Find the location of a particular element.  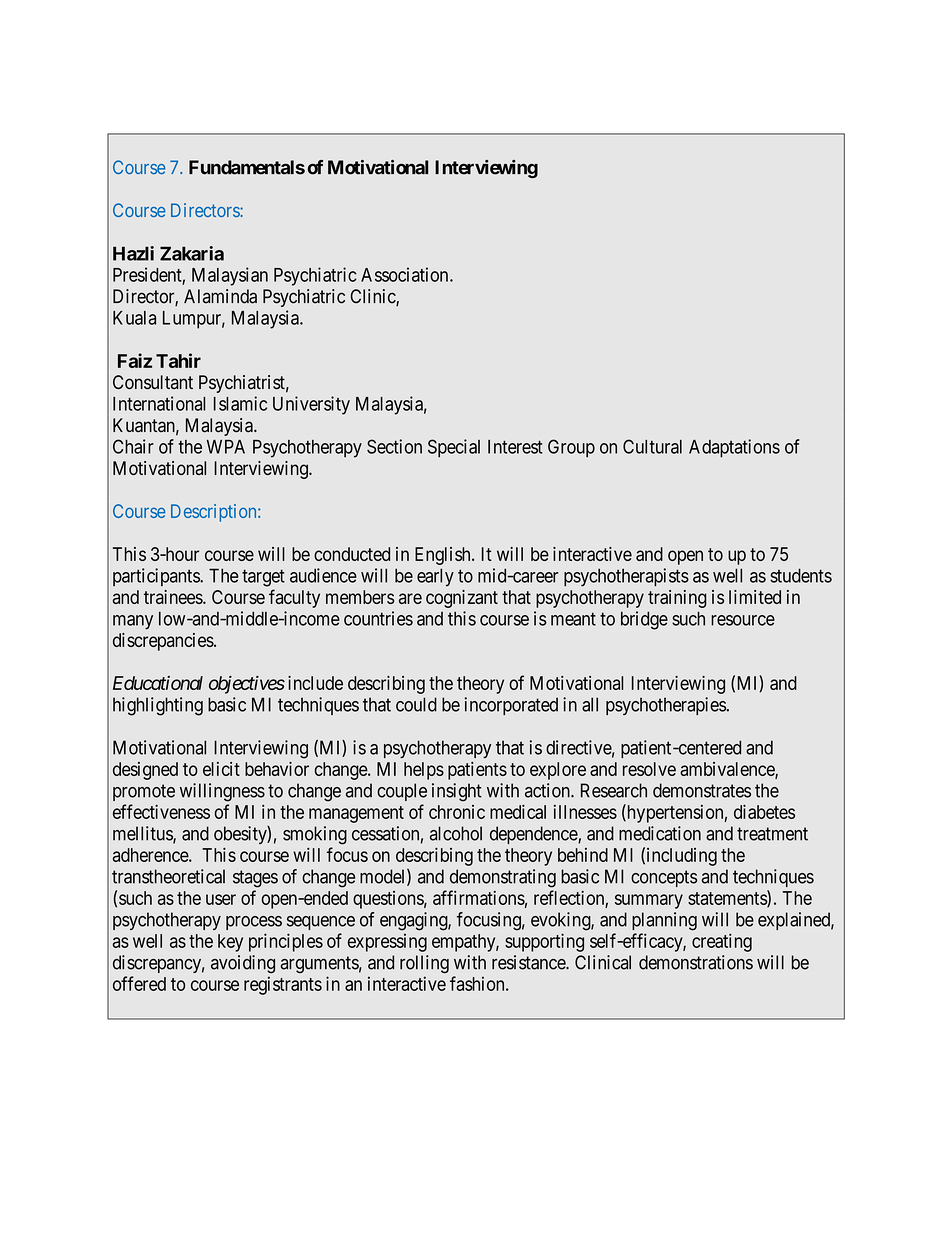

cognizant is located at coordinates (462, 599).
